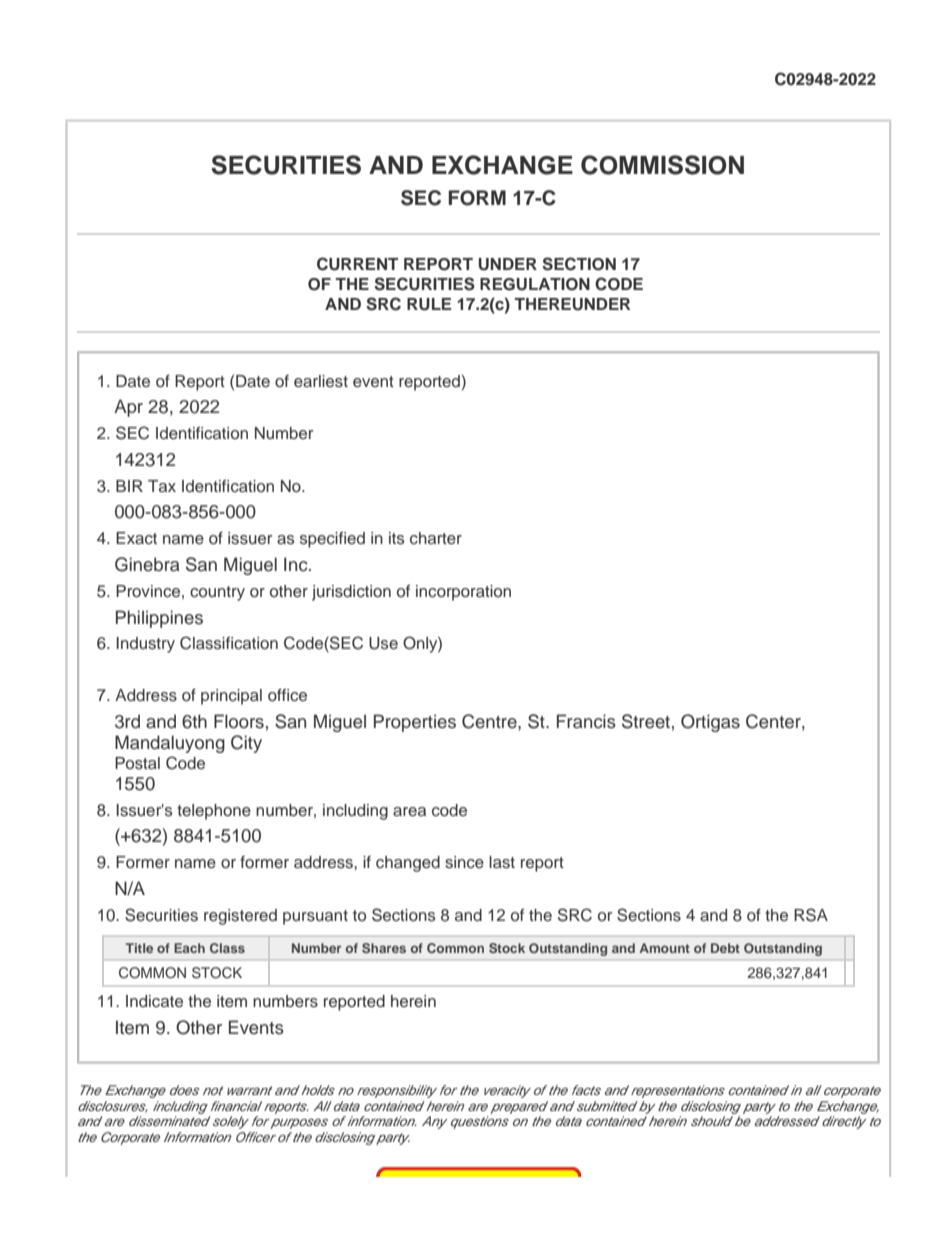 The height and width of the screenshot is (1233, 952). I want to click on Francis, so click(586, 721).
